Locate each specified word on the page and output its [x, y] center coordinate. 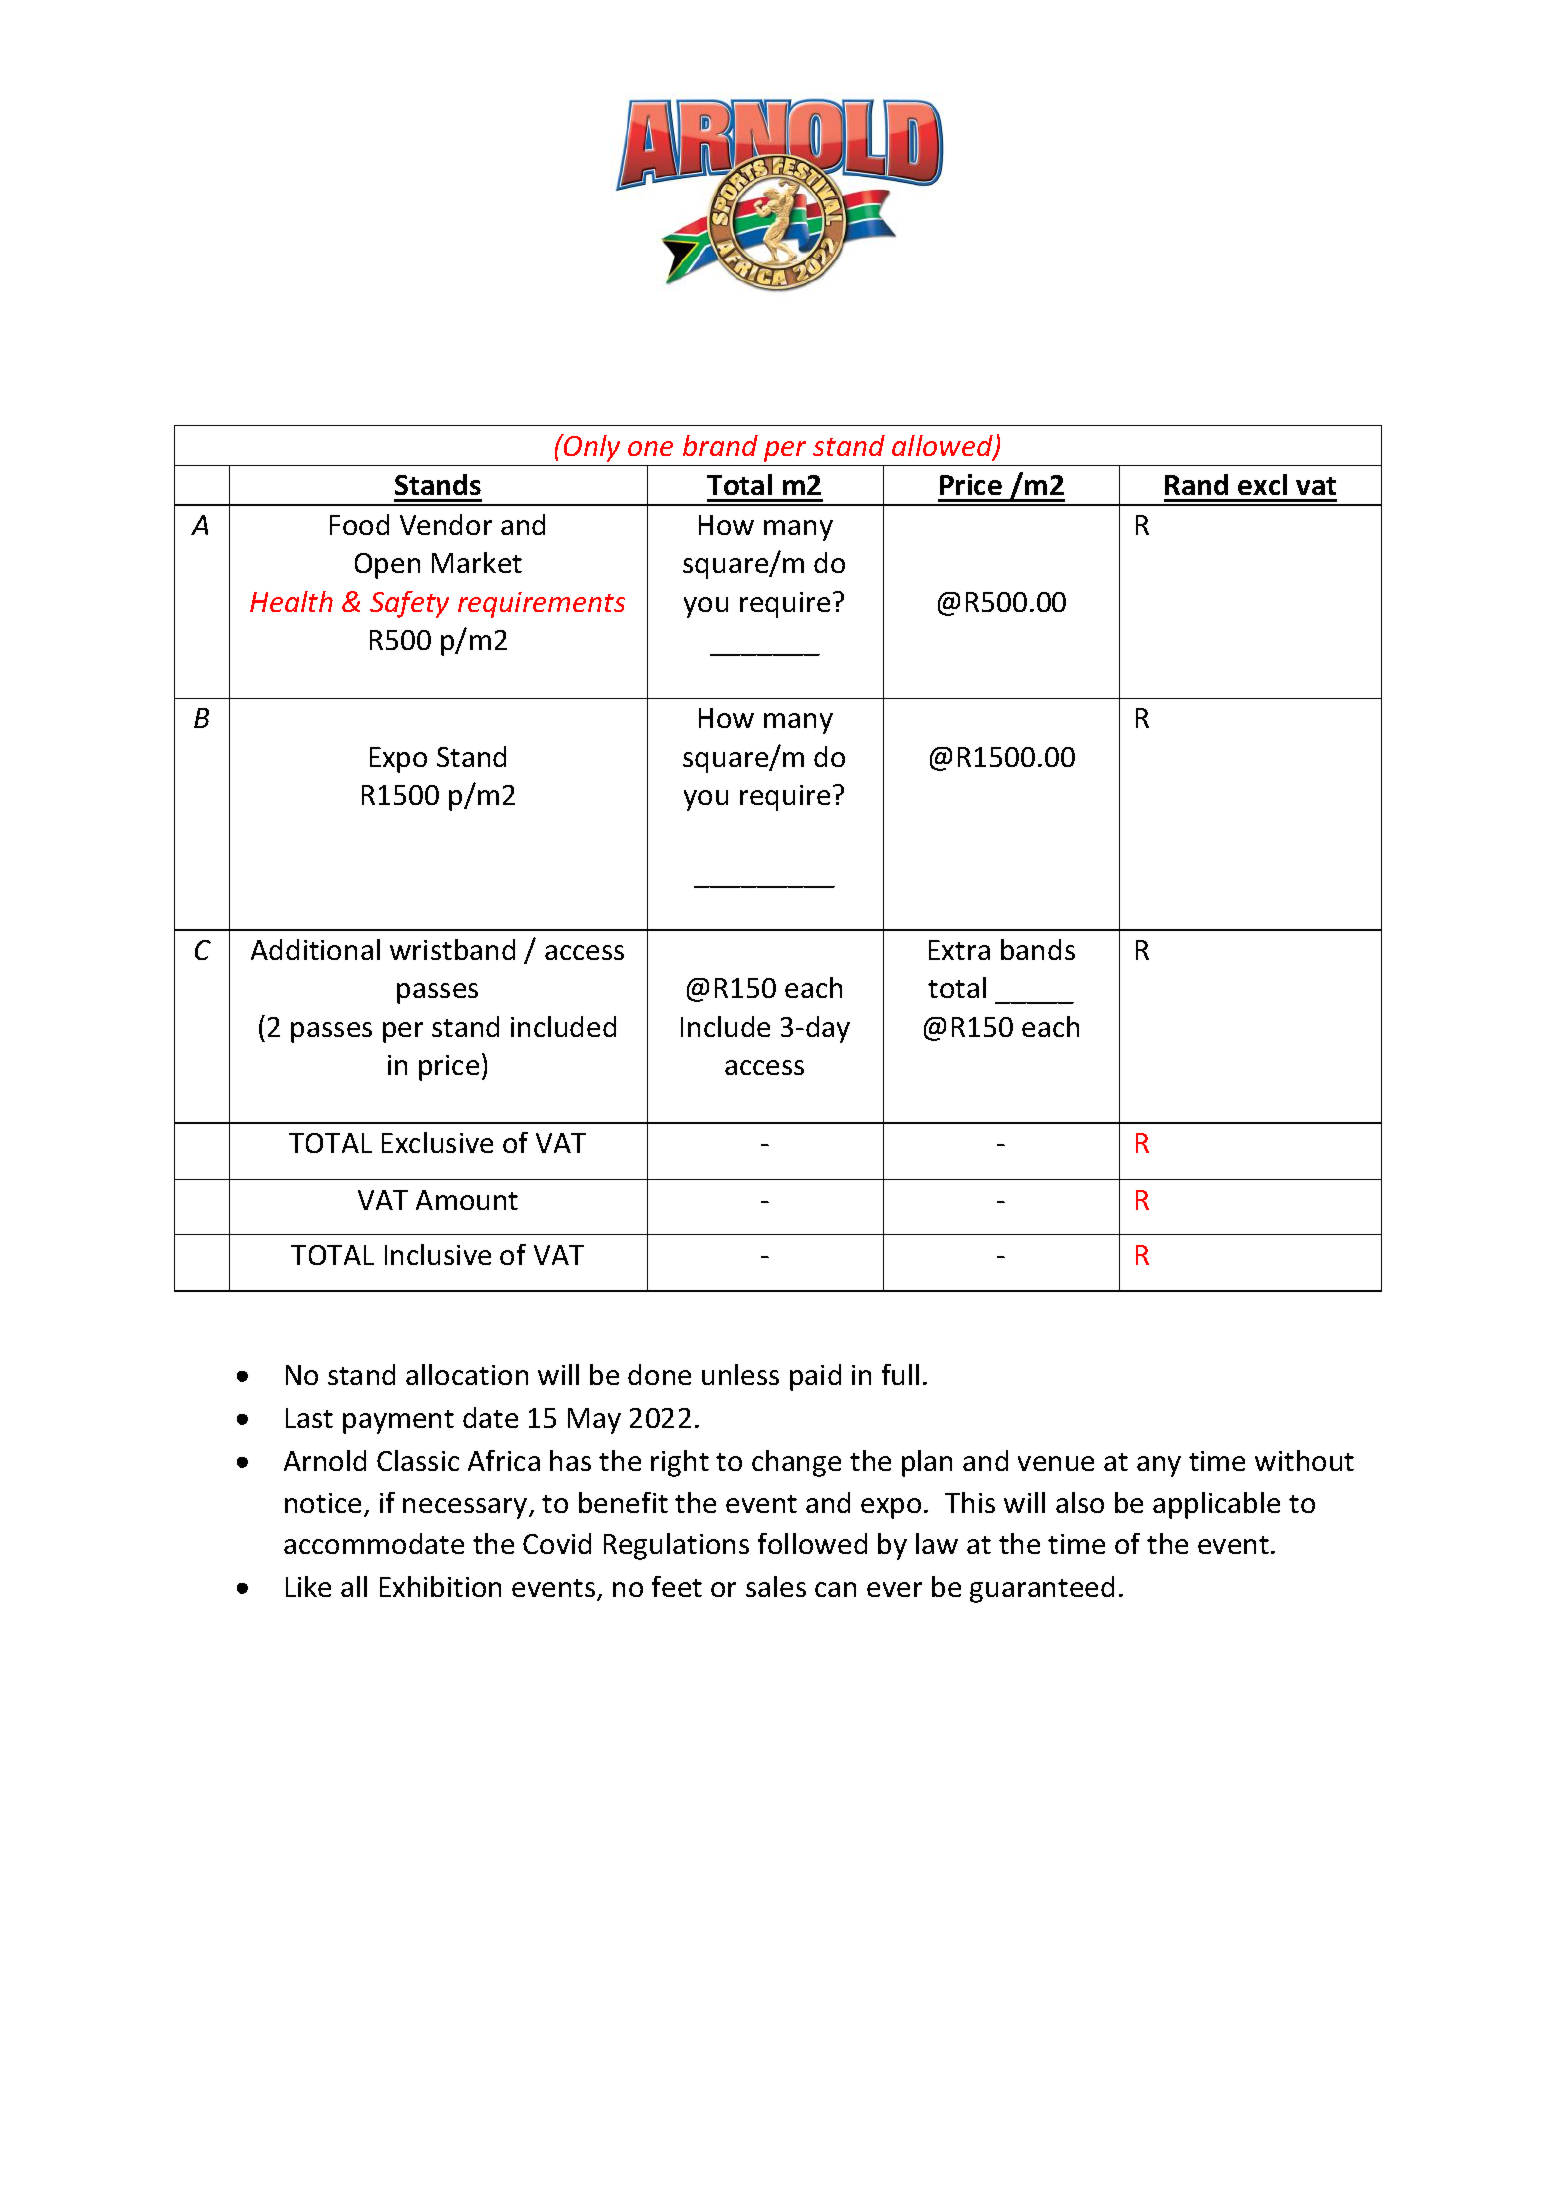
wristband [452, 949]
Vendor [446, 524]
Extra [959, 950]
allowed [943, 447]
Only [591, 448]
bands [1038, 949]
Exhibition [440, 1586]
